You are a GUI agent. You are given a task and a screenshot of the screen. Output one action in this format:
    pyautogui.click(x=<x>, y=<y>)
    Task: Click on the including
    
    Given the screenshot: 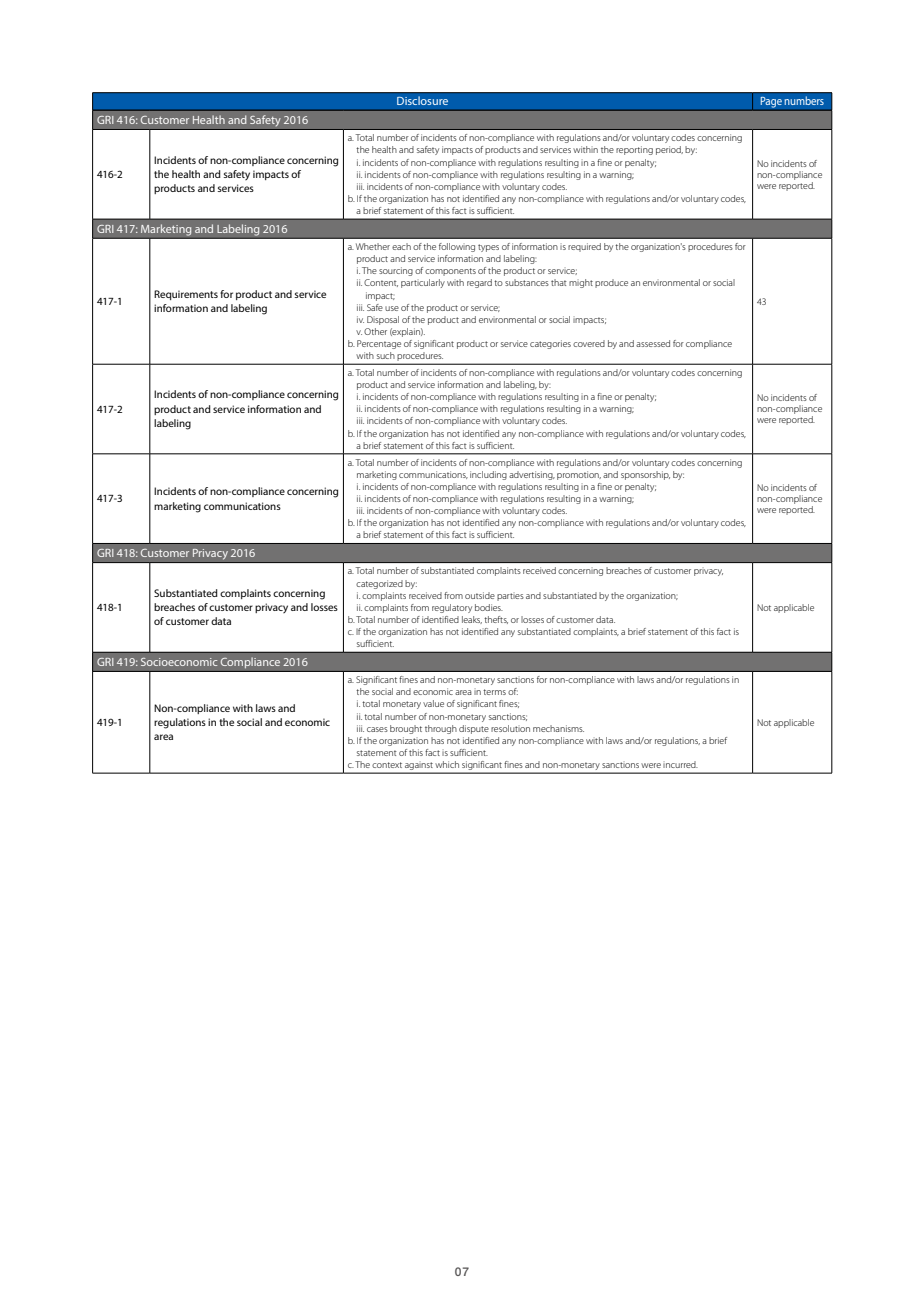 What is the action you would take?
    pyautogui.click(x=488, y=475)
